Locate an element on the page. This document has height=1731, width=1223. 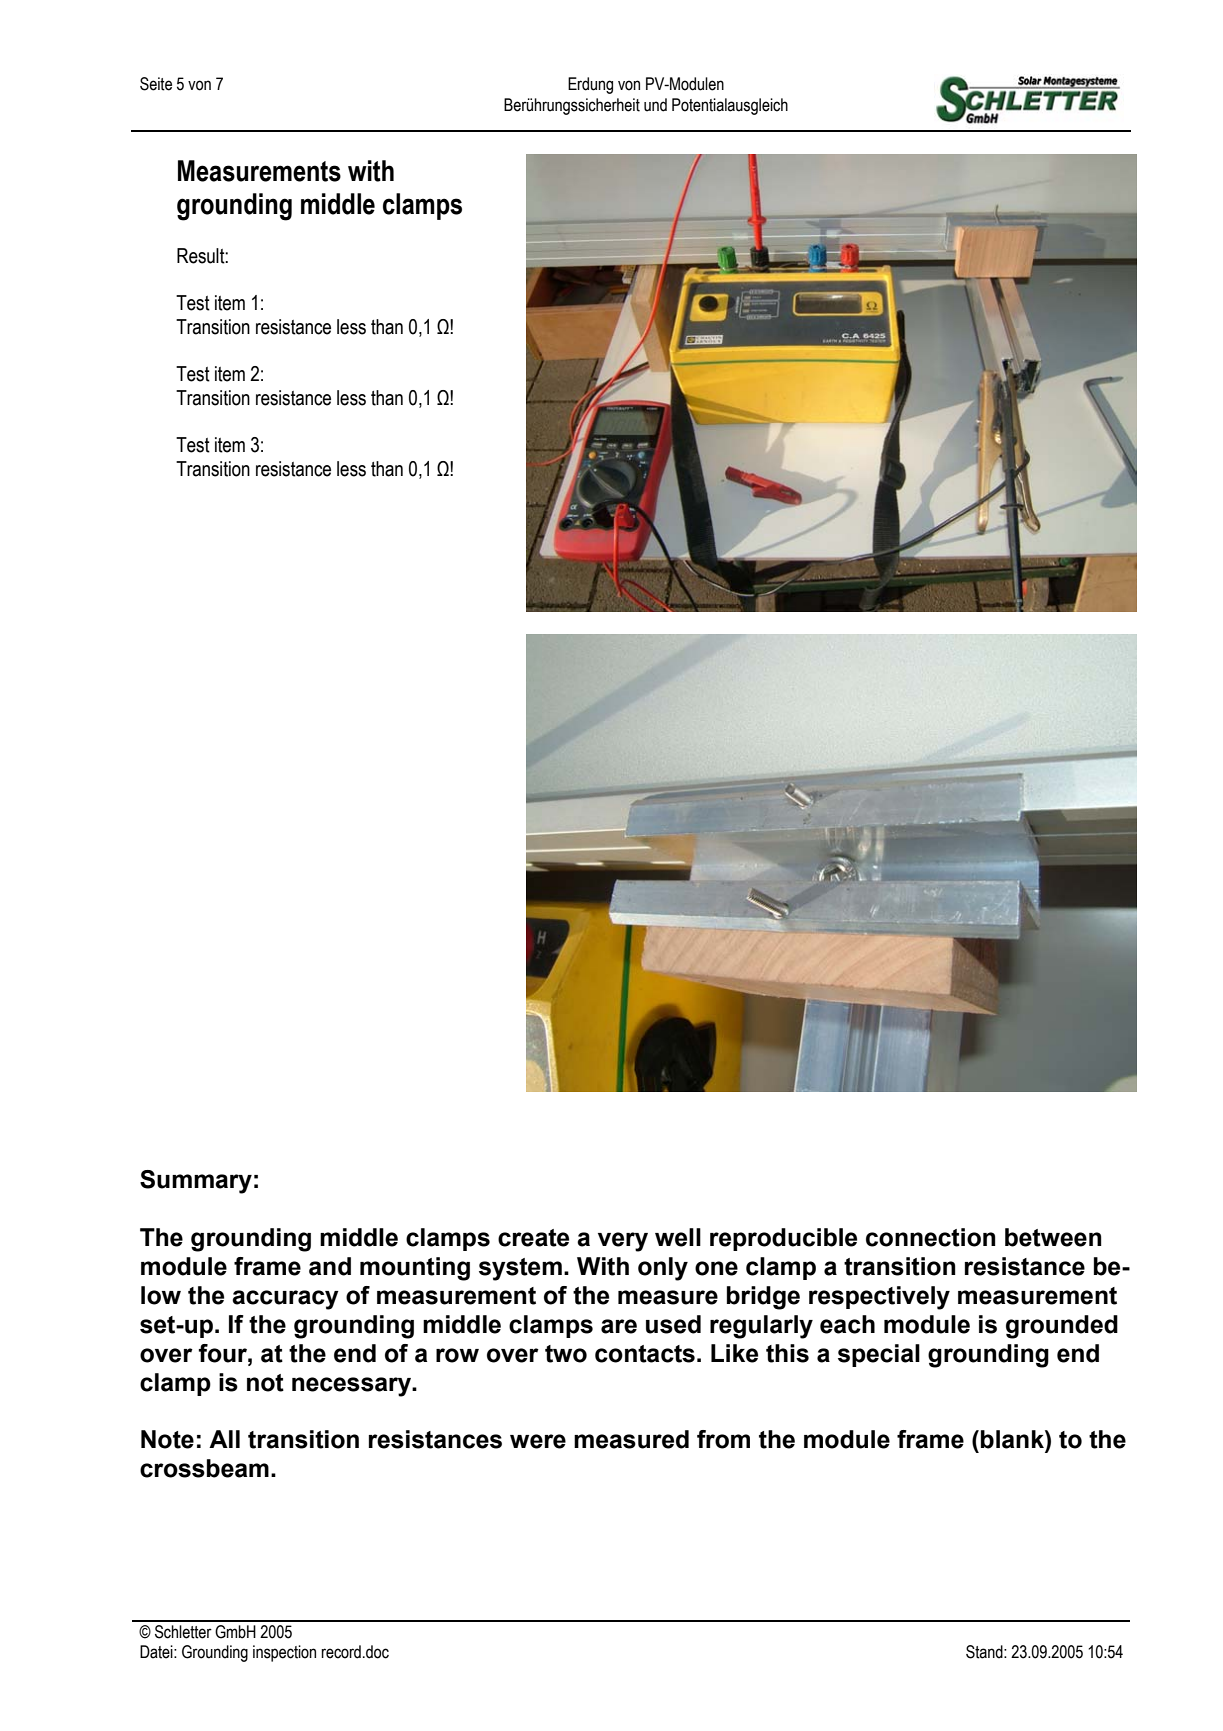
reproducible is located at coordinates (783, 1239).
